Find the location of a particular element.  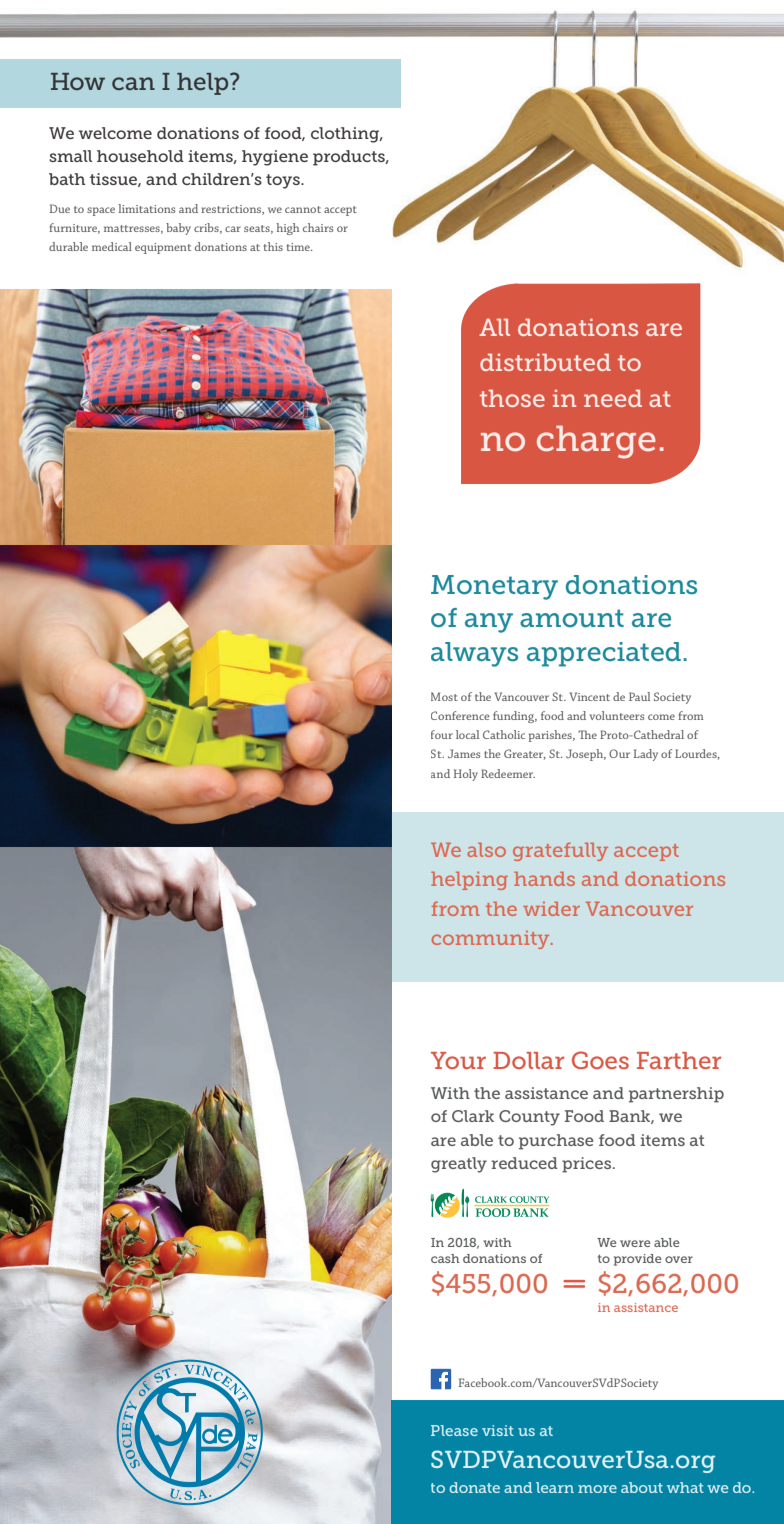

hygiene is located at coordinates (275, 158).
